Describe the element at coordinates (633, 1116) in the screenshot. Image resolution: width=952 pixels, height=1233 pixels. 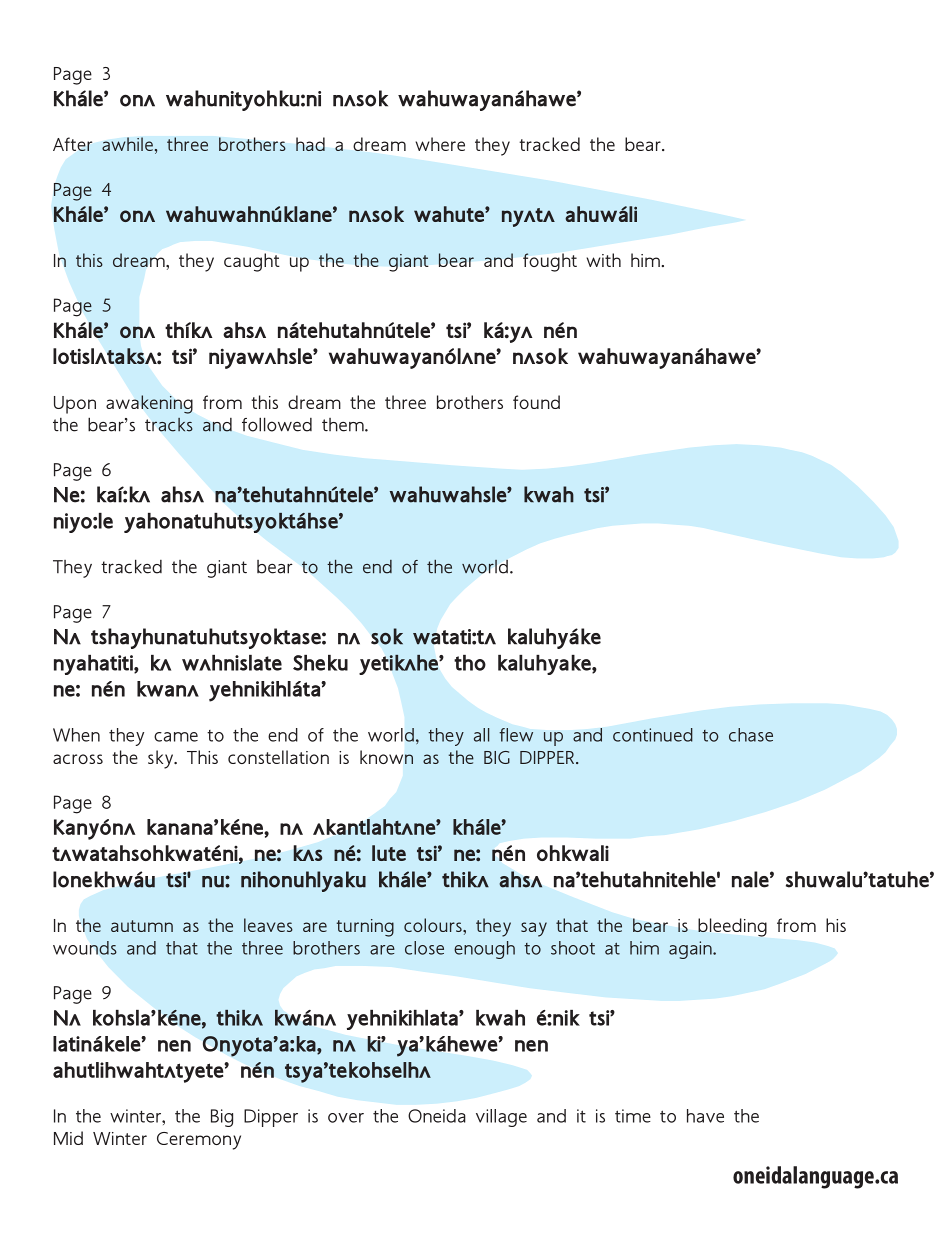
I see `time` at that location.
